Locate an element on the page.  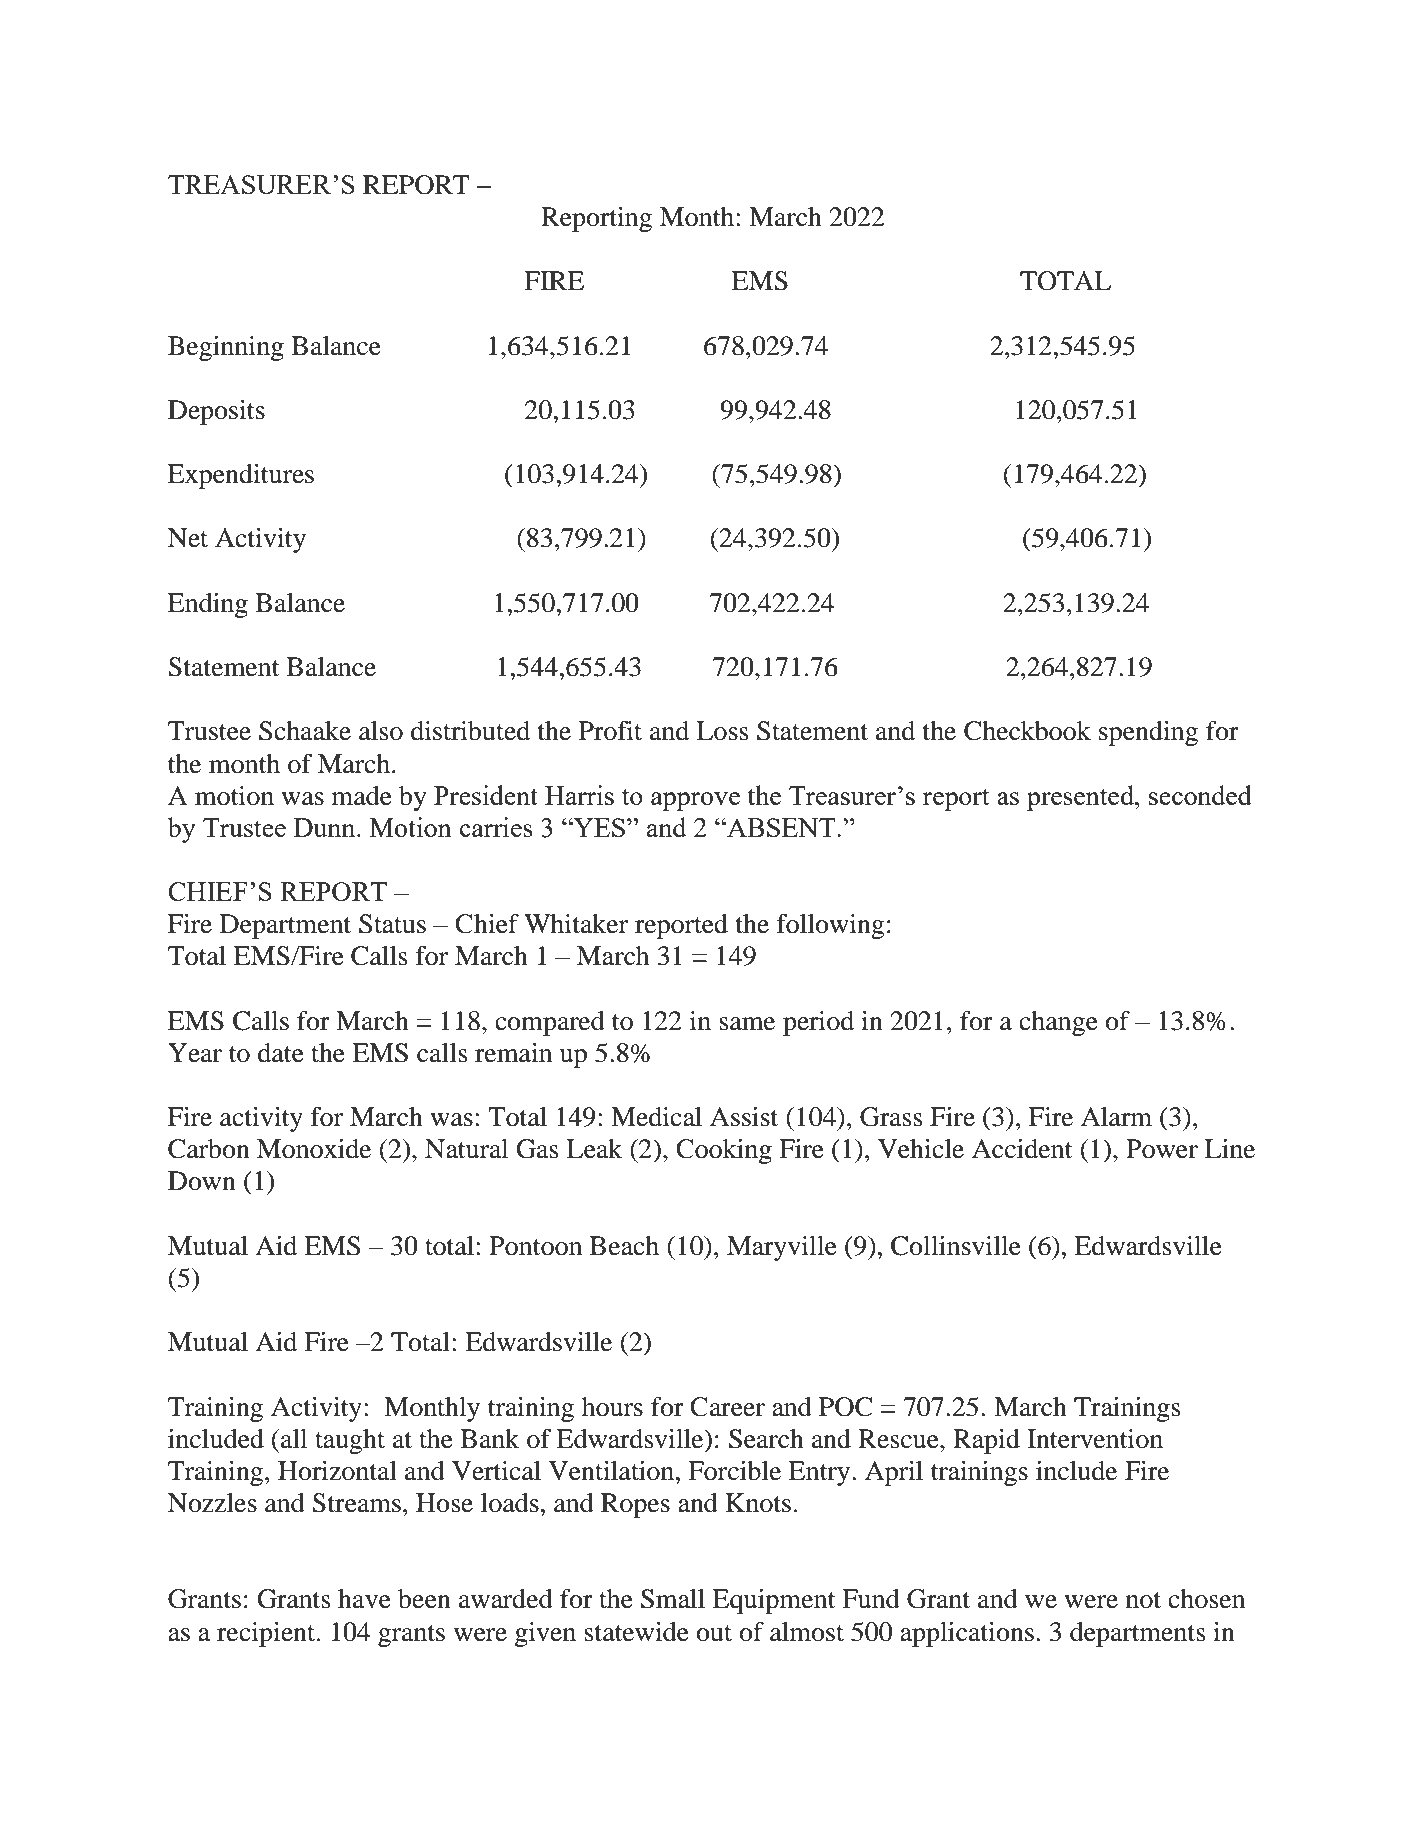
Beach is located at coordinates (624, 1246).
